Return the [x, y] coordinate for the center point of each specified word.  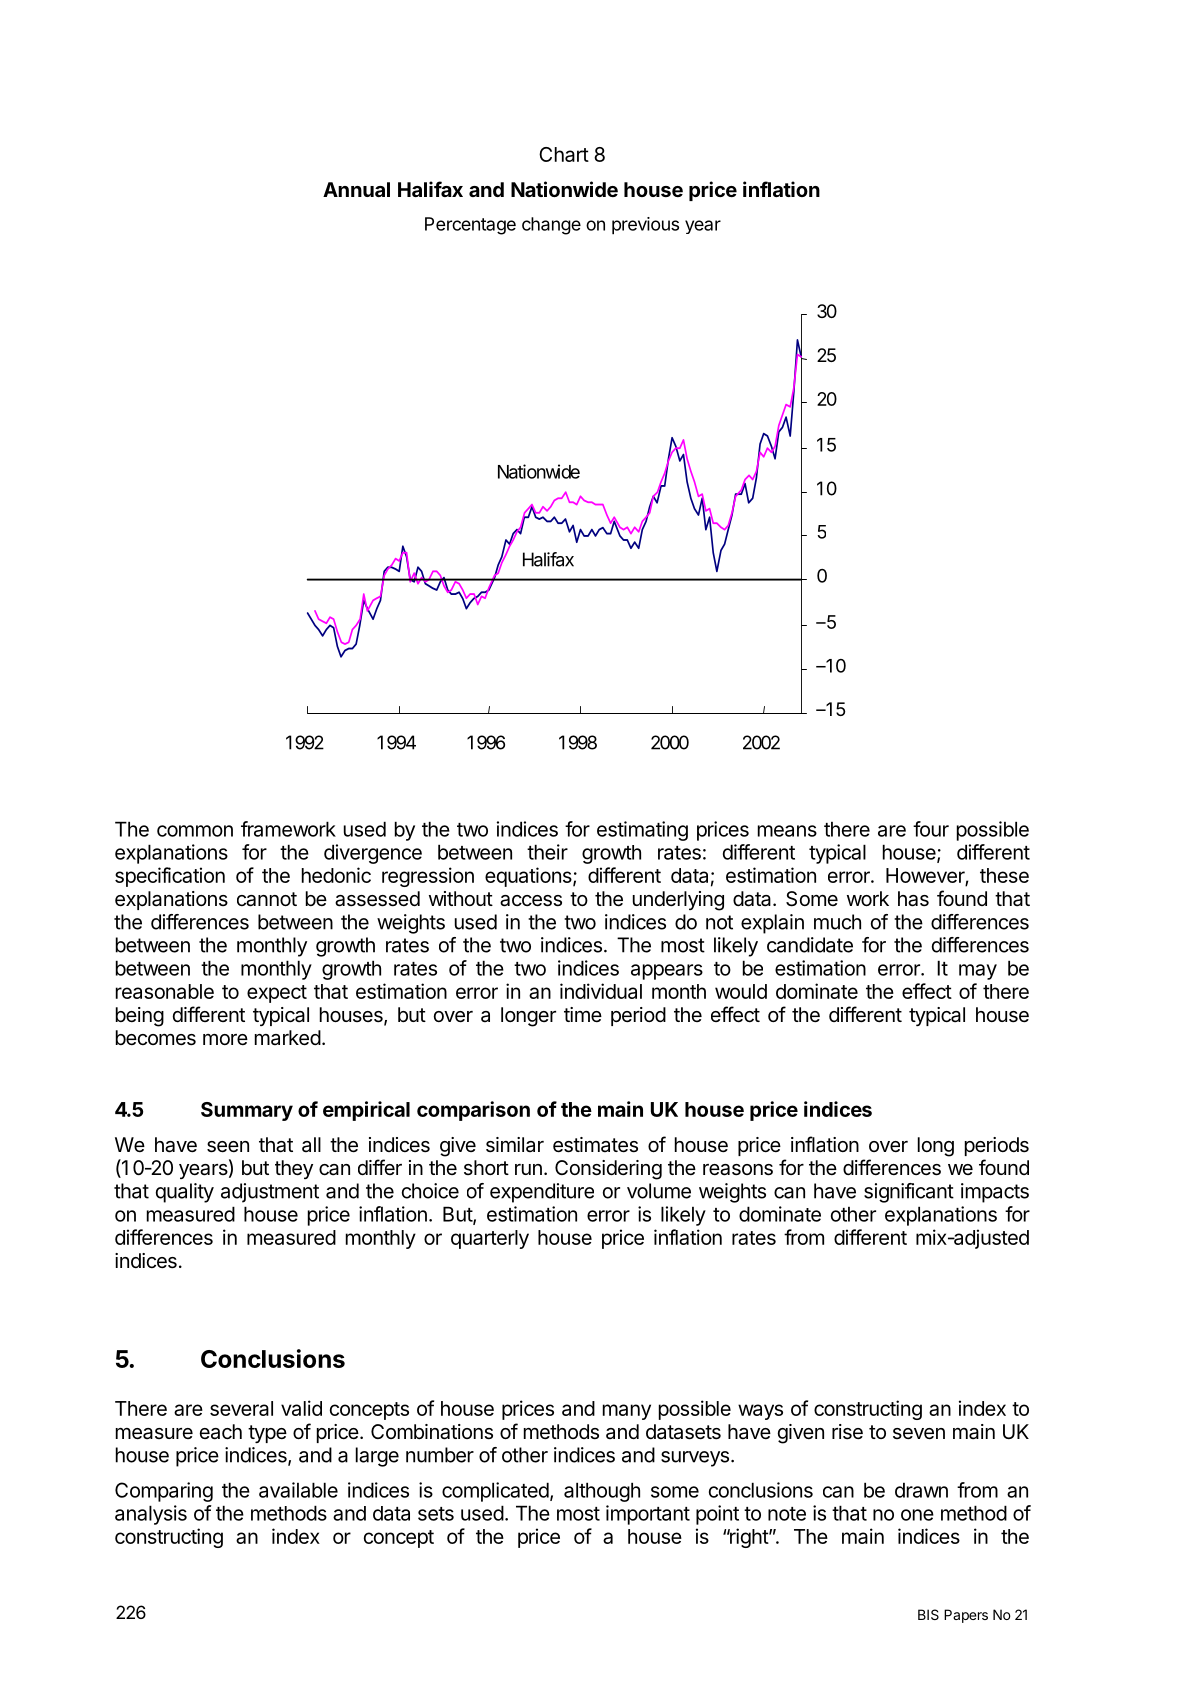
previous [645, 226]
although [602, 1492]
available [298, 1490]
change [551, 226]
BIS [928, 1614]
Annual [356, 189]
